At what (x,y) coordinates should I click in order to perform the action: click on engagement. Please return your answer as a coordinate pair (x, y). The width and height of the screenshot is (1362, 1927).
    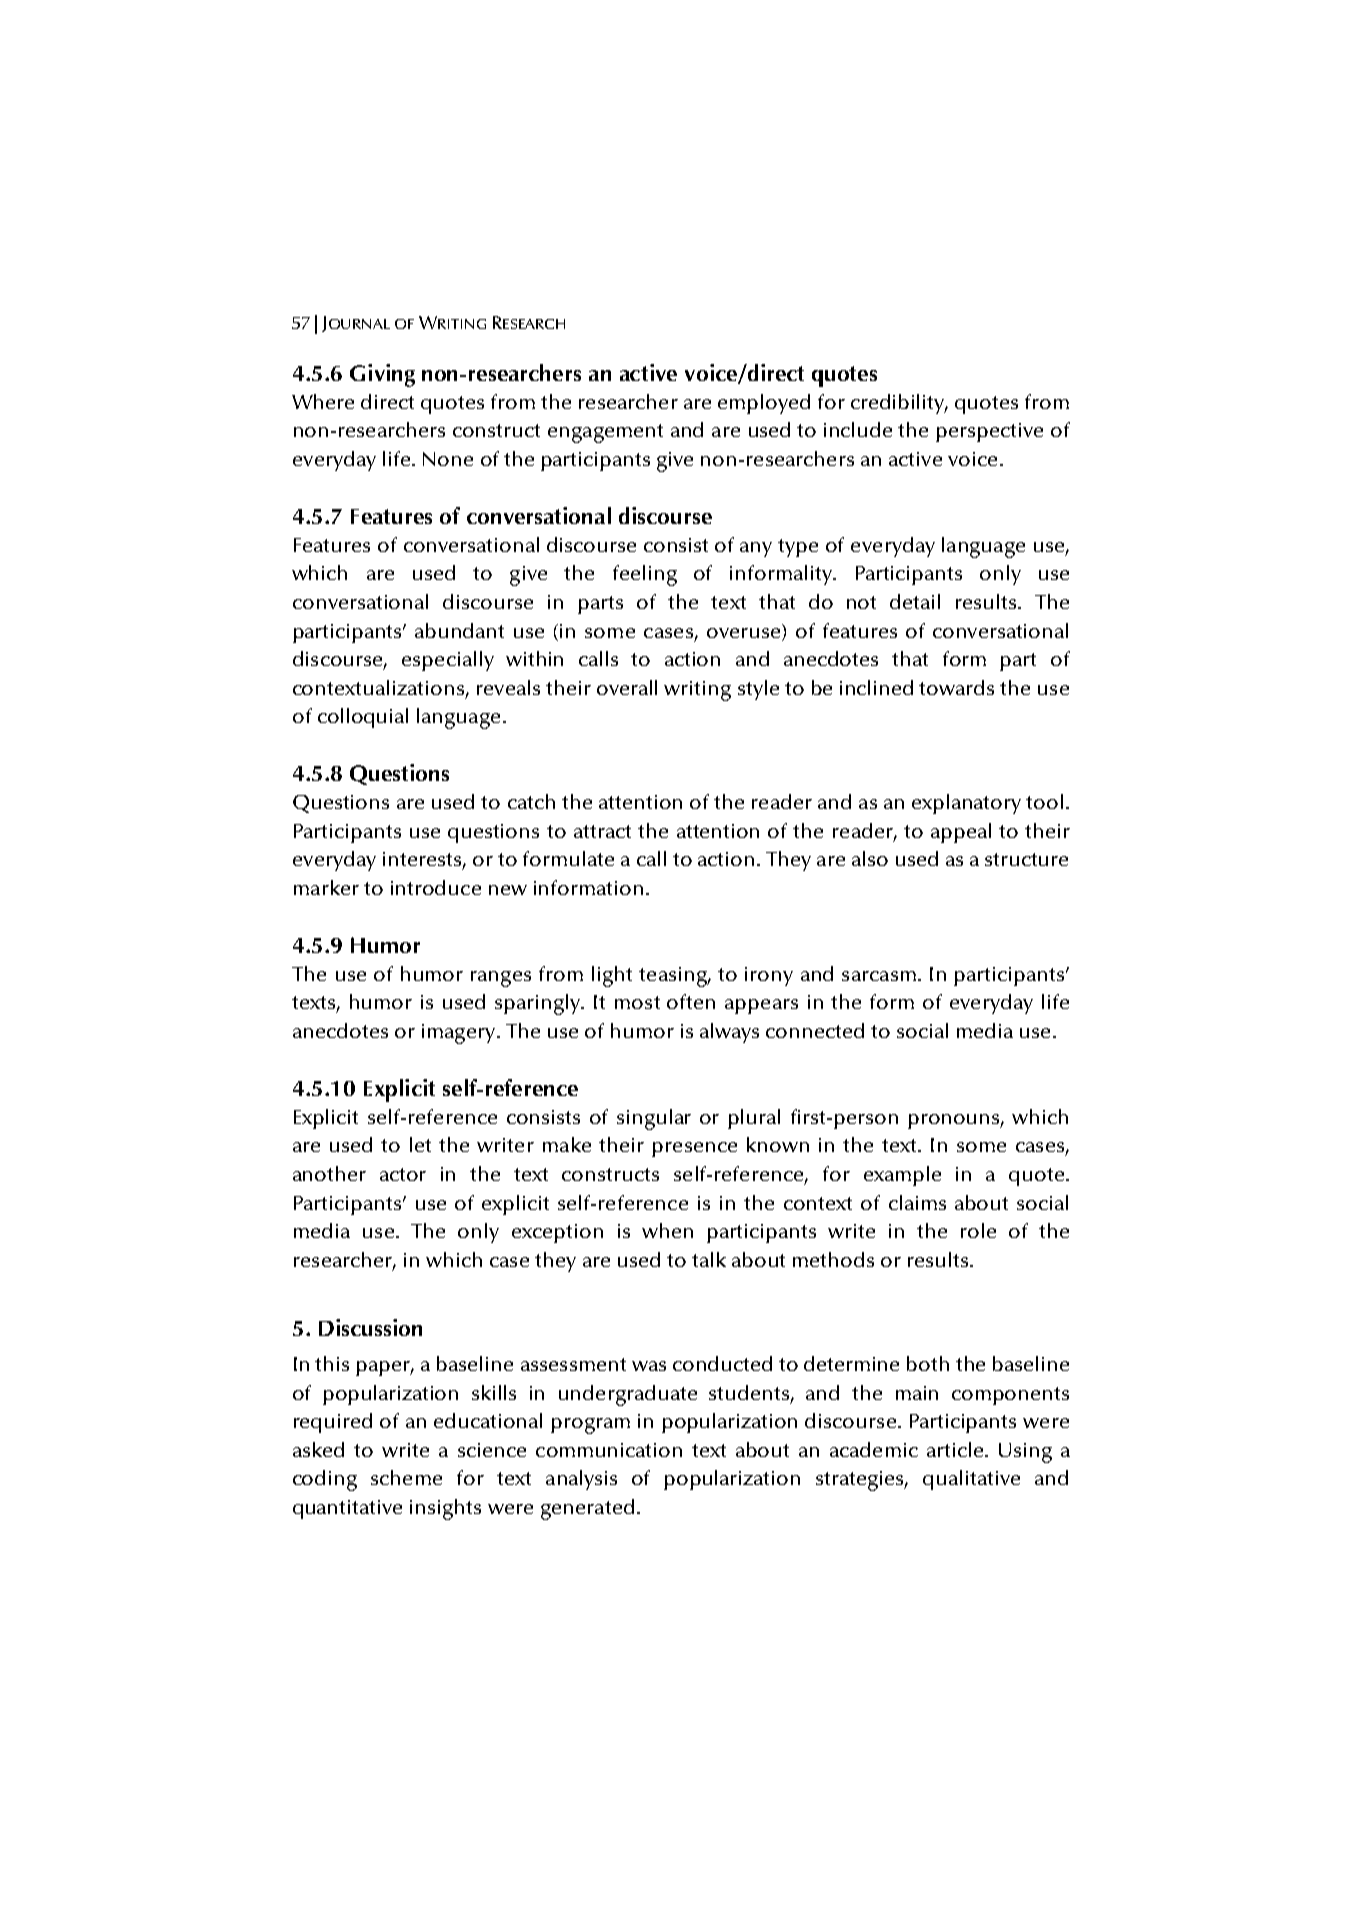
    Looking at the image, I should click on (605, 433).
